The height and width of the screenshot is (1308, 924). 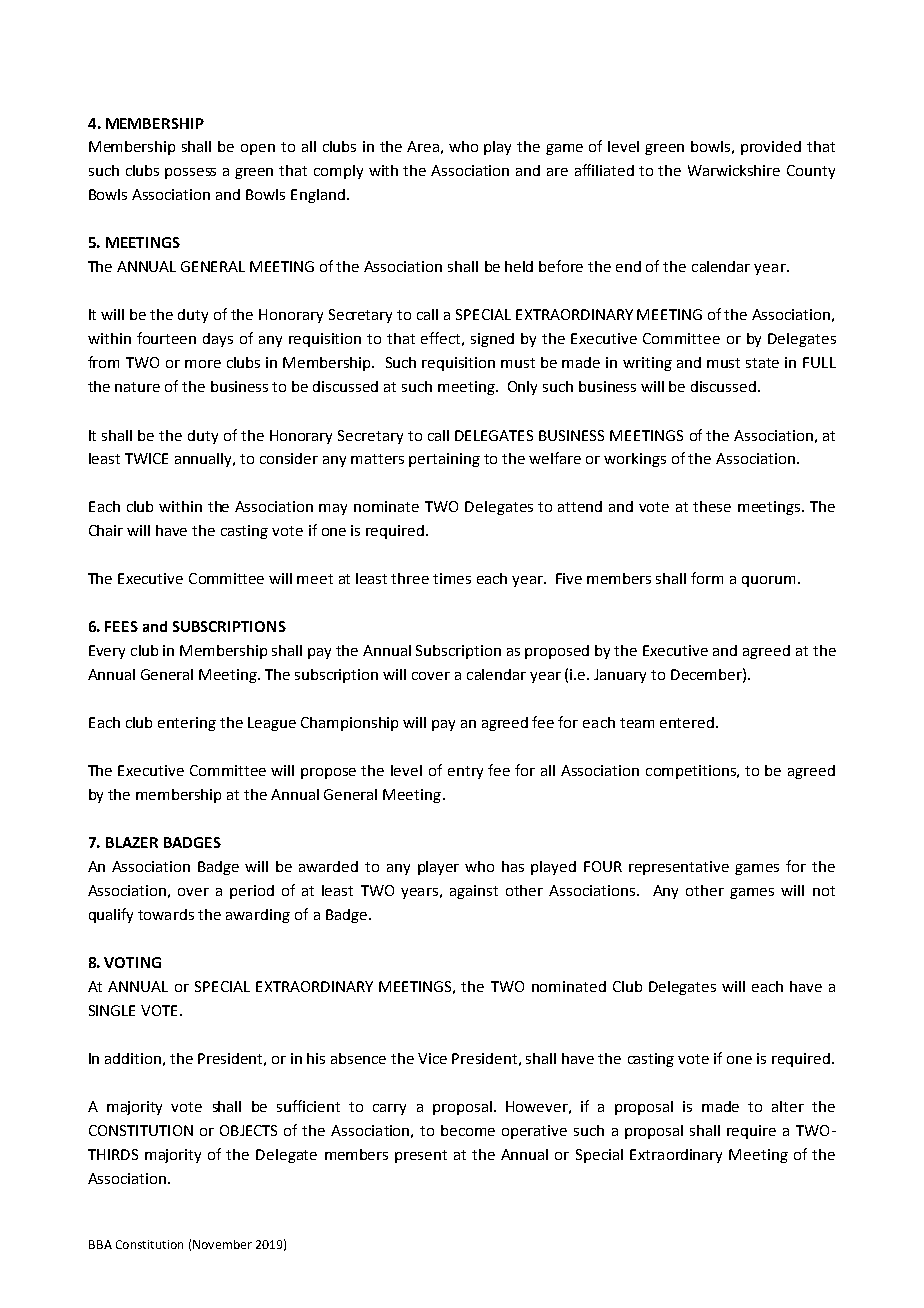 I want to click on possess, so click(x=190, y=173).
